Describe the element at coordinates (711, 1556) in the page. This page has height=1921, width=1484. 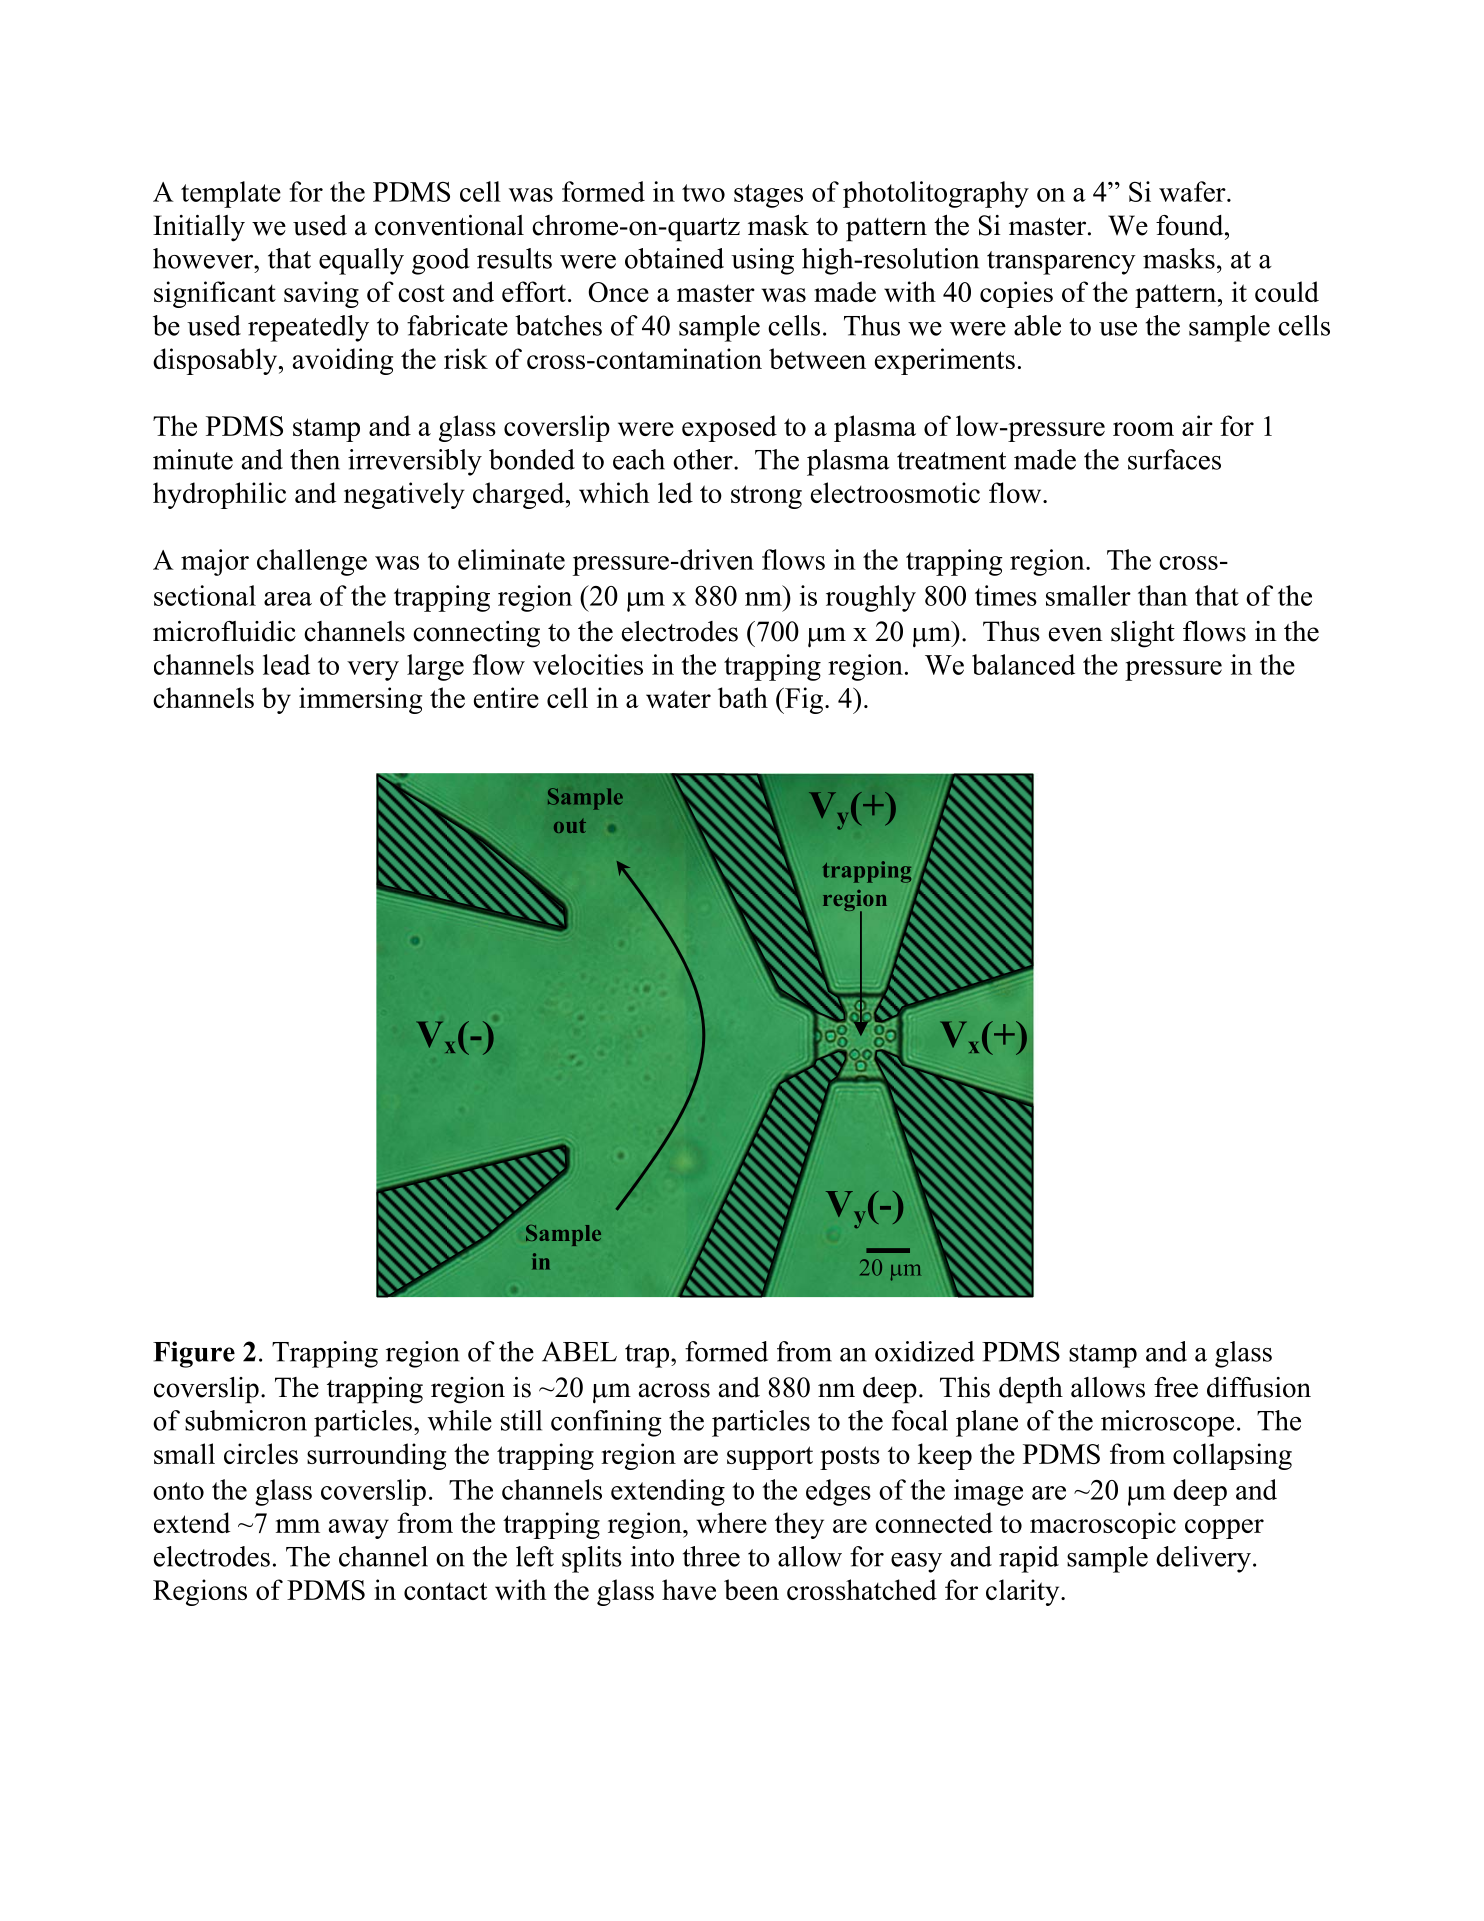
I see `three` at that location.
